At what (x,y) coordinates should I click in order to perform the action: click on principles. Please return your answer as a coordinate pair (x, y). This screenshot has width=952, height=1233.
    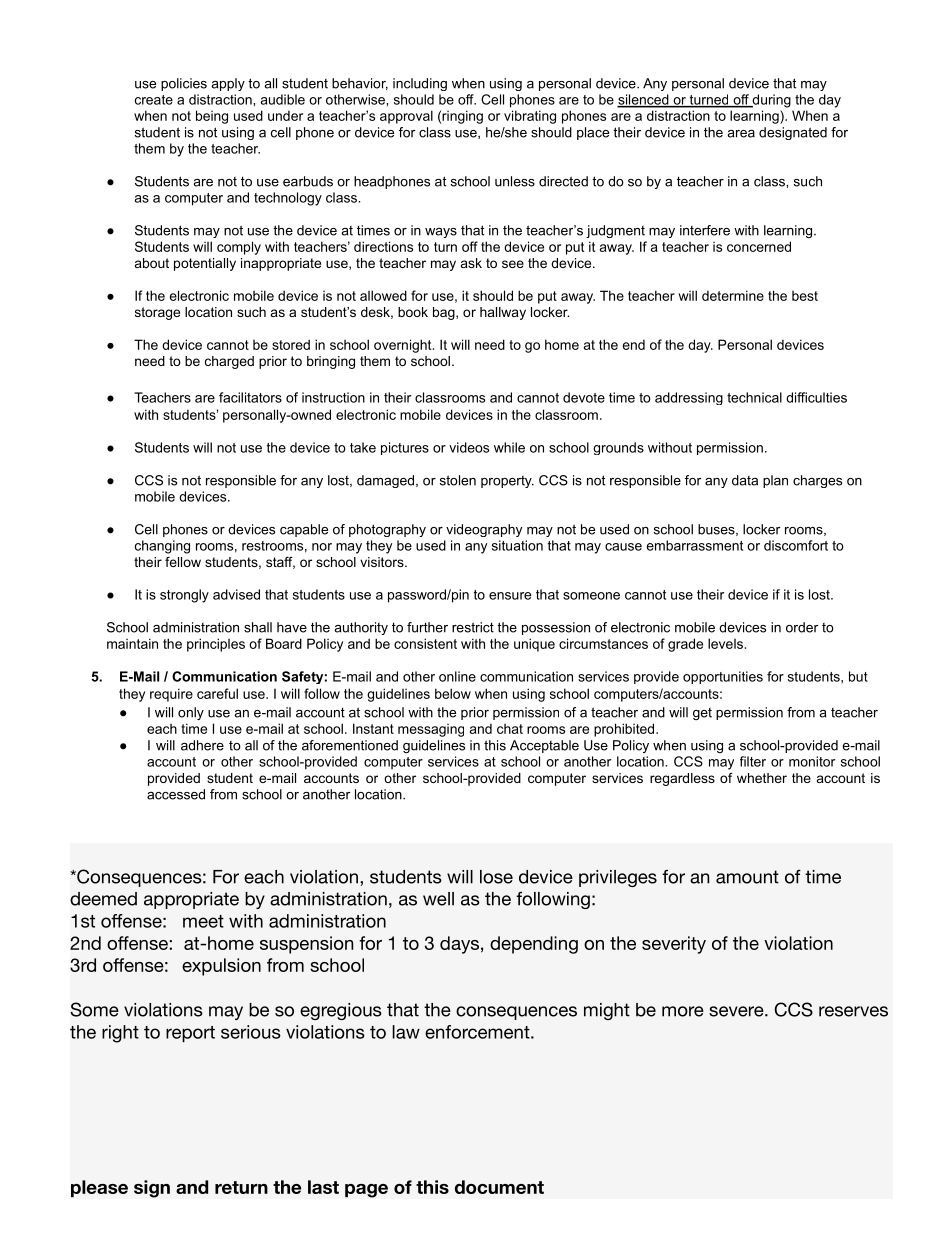
    Looking at the image, I should click on (216, 645).
